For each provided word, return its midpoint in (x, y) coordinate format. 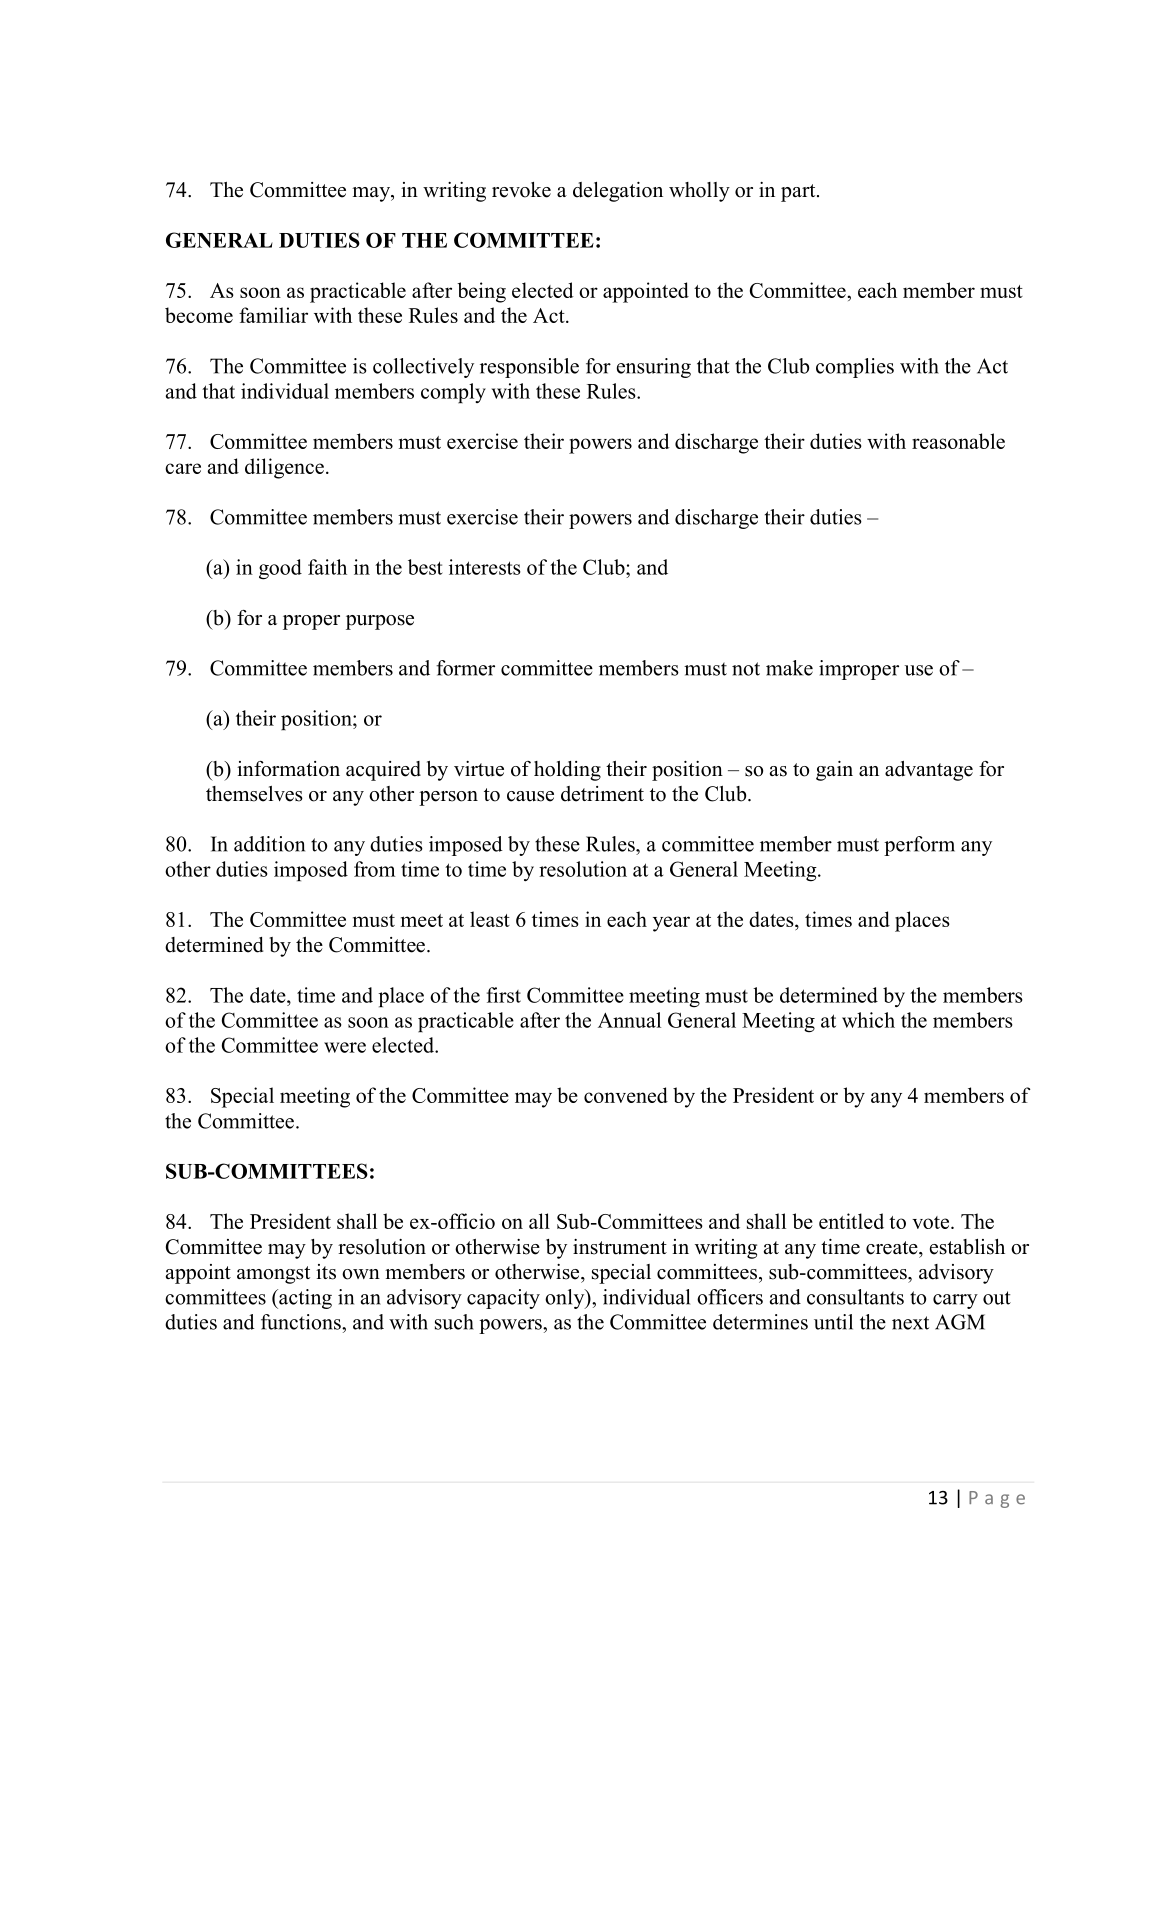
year (671, 924)
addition (269, 844)
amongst (273, 1275)
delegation (618, 192)
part (799, 193)
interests (485, 567)
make (789, 668)
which (868, 1020)
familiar (273, 315)
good (280, 569)
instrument (620, 1247)
